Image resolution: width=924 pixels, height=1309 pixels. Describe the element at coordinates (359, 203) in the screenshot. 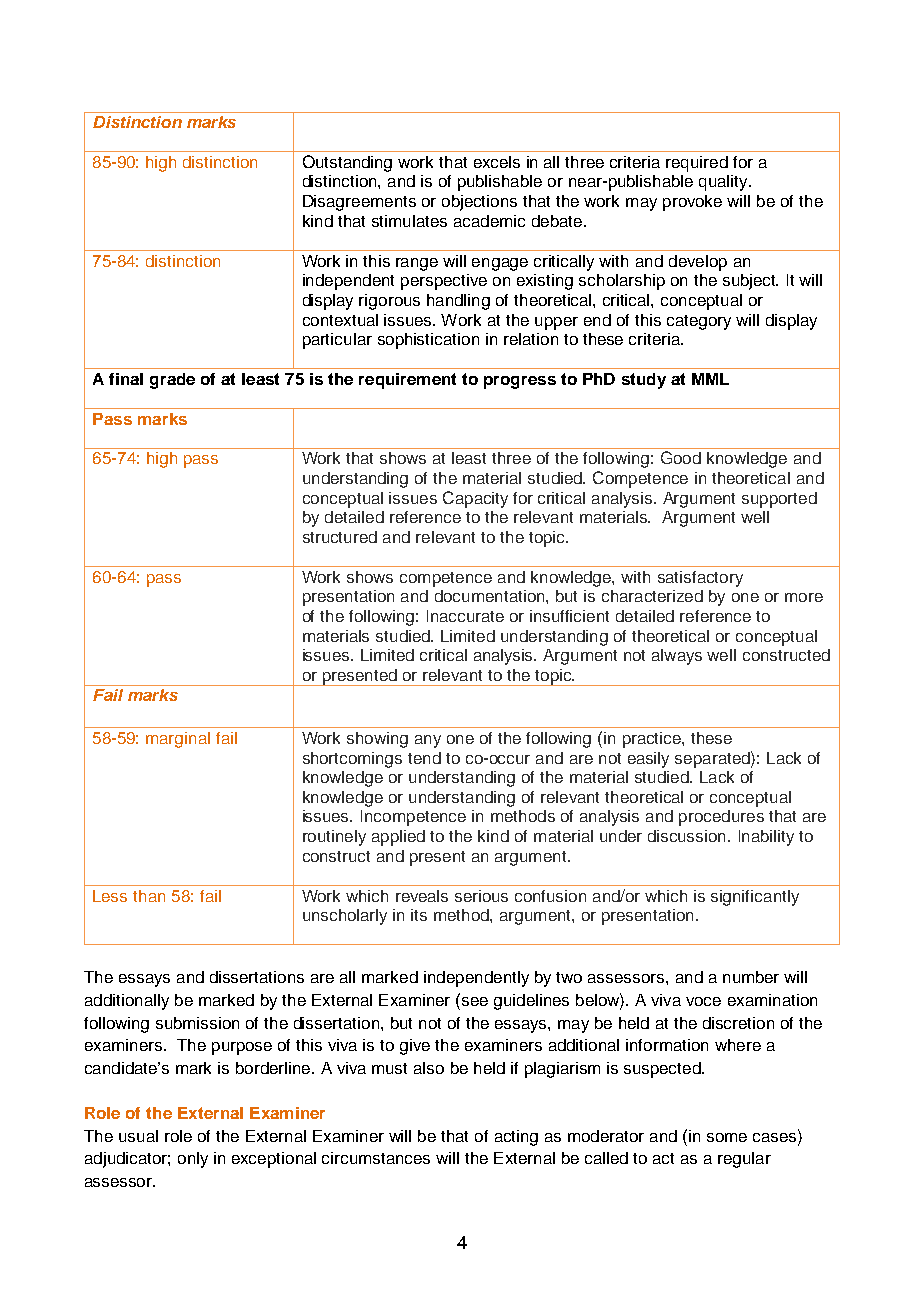

I see `Disagreements` at that location.
